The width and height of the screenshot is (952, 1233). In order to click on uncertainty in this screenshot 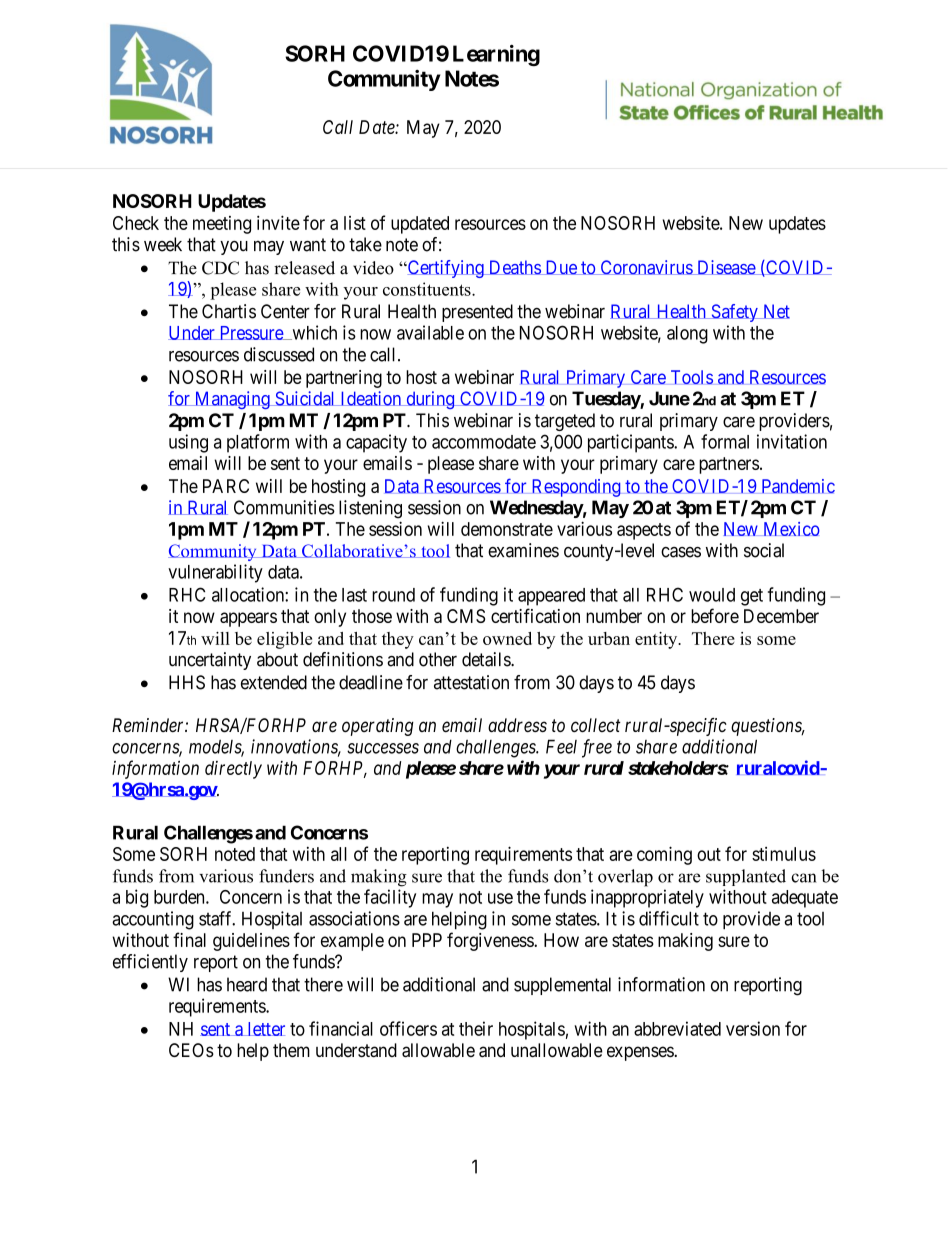, I will do `click(210, 661)`.
